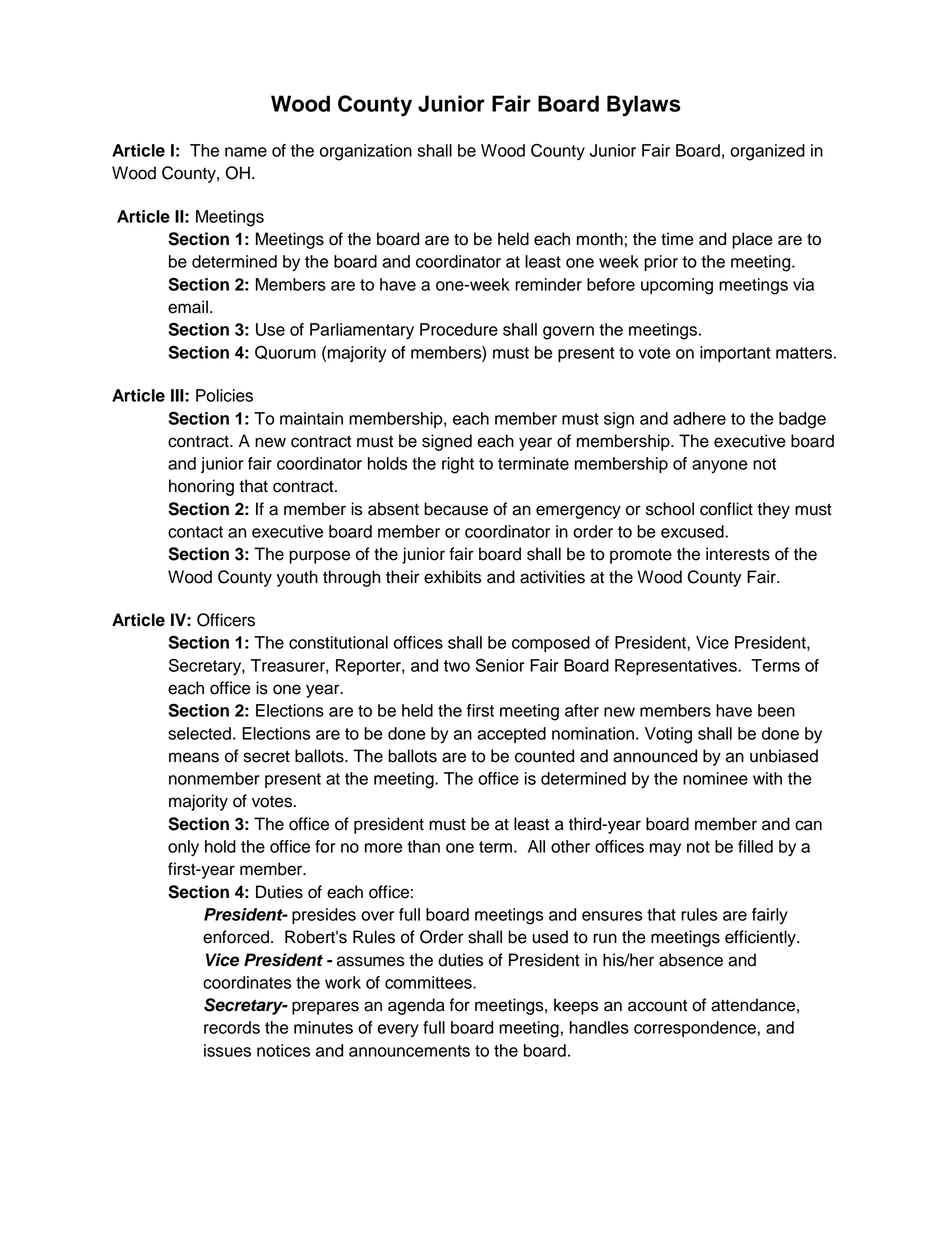 Image resolution: width=952 pixels, height=1233 pixels. What do you see at coordinates (767, 152) in the page?
I see `organized` at bounding box center [767, 152].
